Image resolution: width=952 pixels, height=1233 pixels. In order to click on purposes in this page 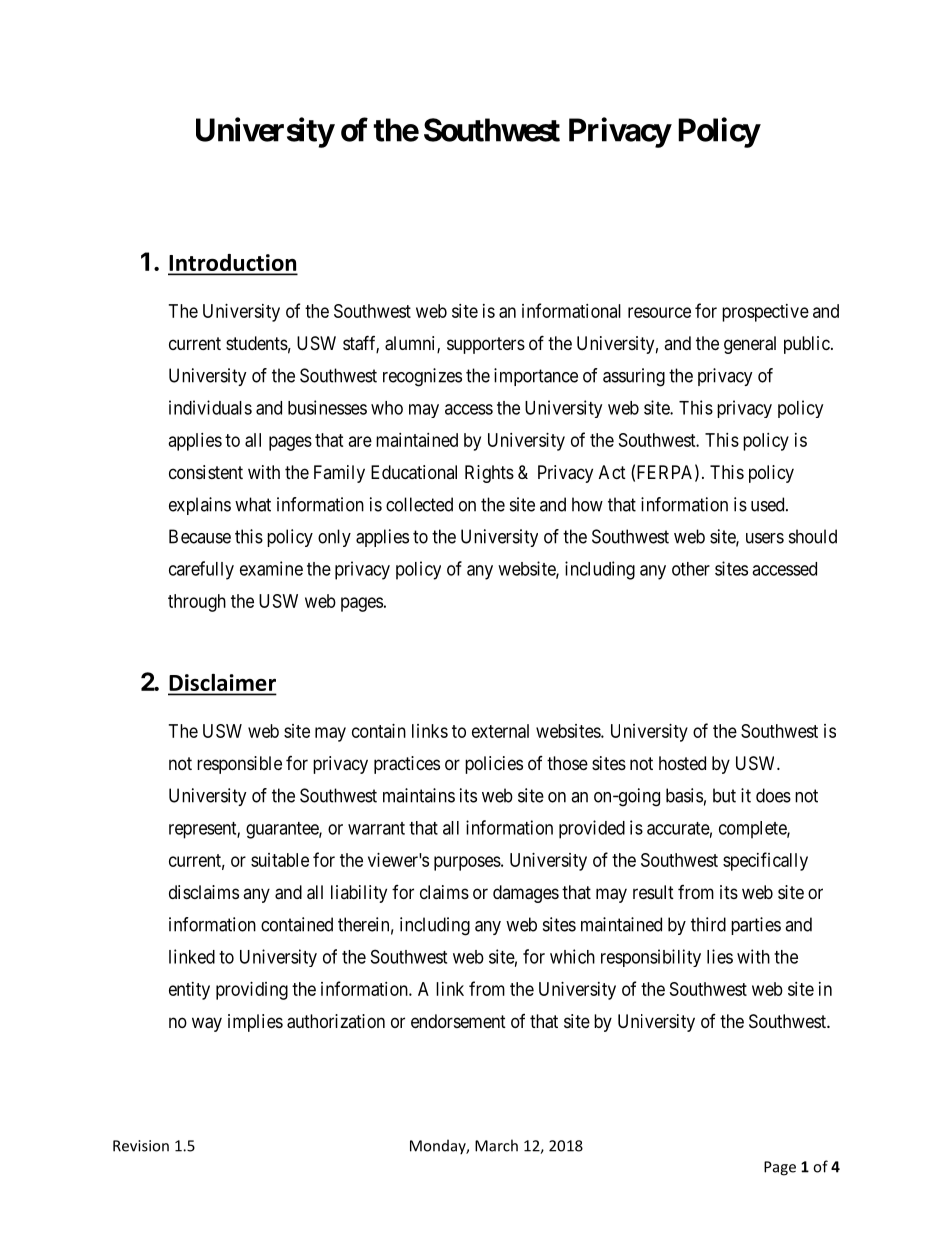, I will do `click(467, 863)`.
